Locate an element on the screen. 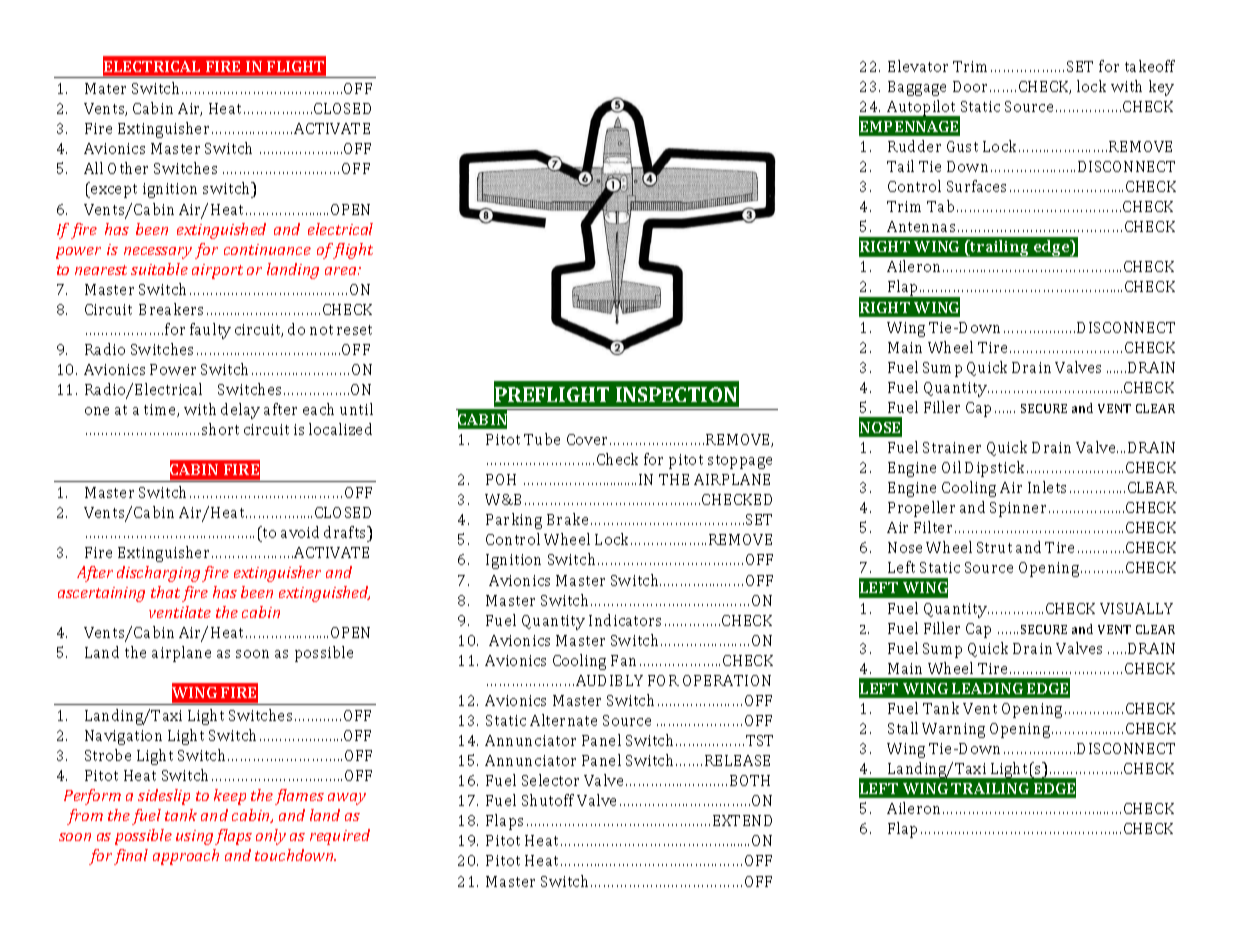  Shutoff is located at coordinates (548, 800).
